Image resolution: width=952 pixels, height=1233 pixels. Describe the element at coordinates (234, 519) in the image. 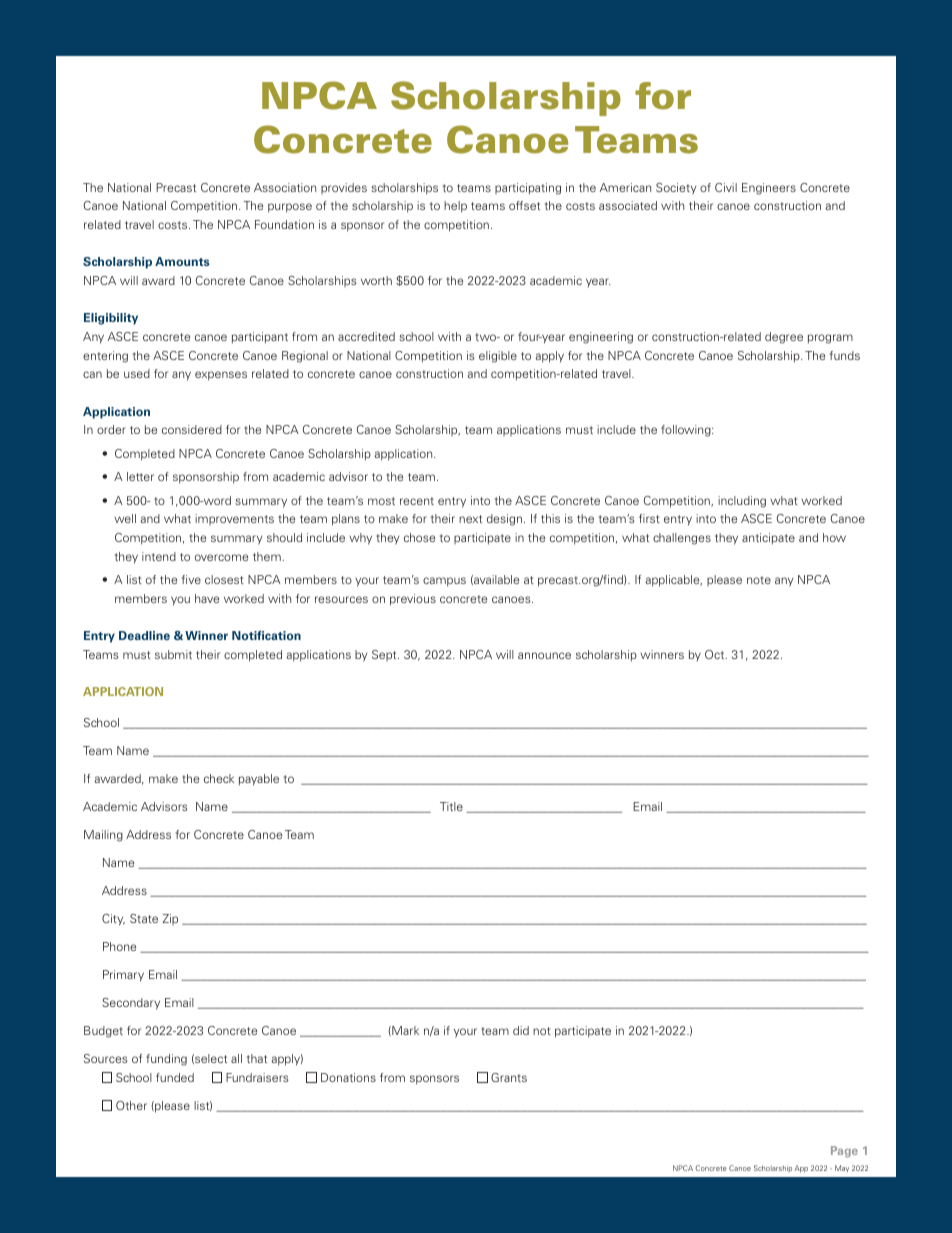

I see `improvements` at that location.
